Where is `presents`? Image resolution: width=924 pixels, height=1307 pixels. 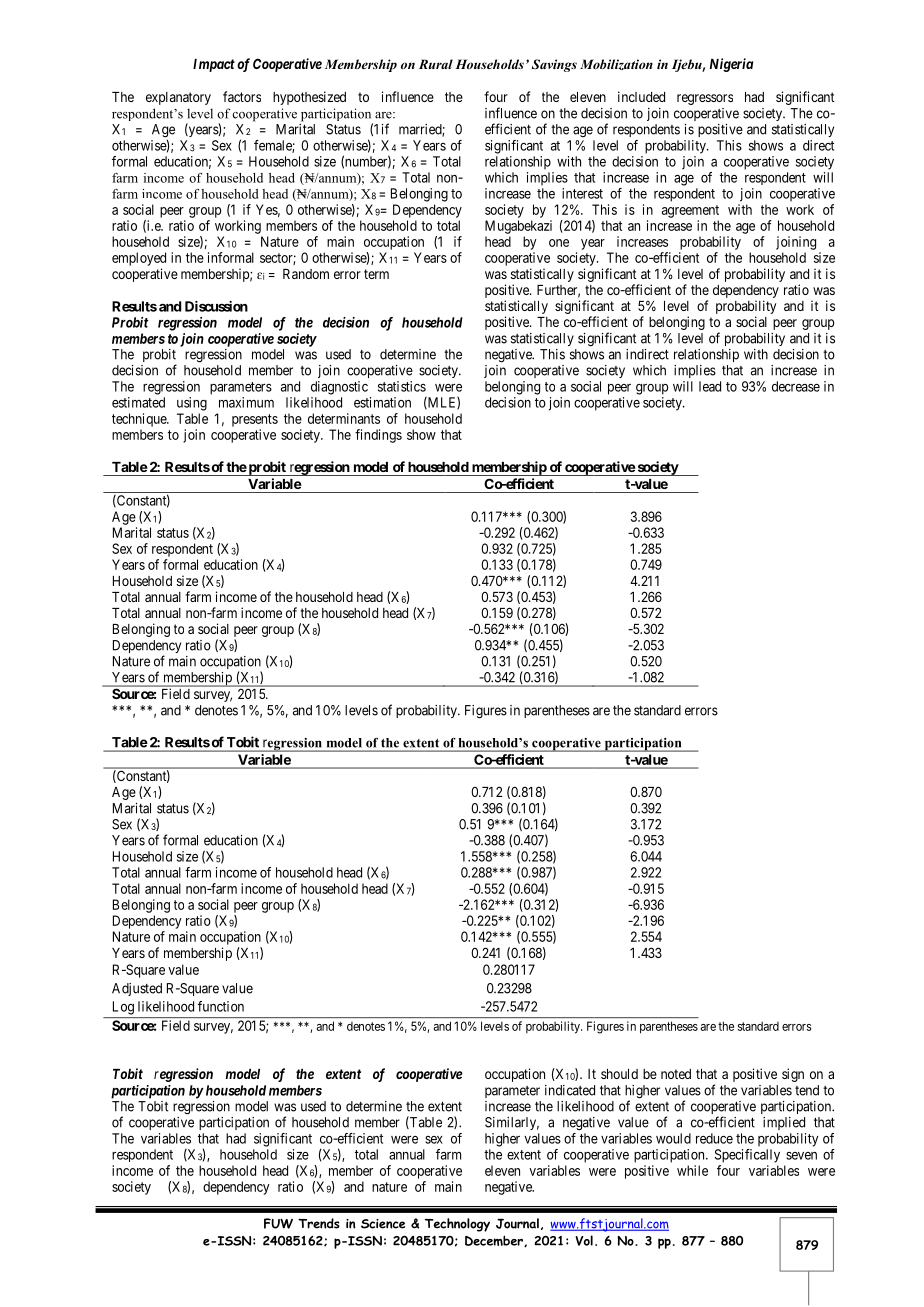 presents is located at coordinates (255, 420).
